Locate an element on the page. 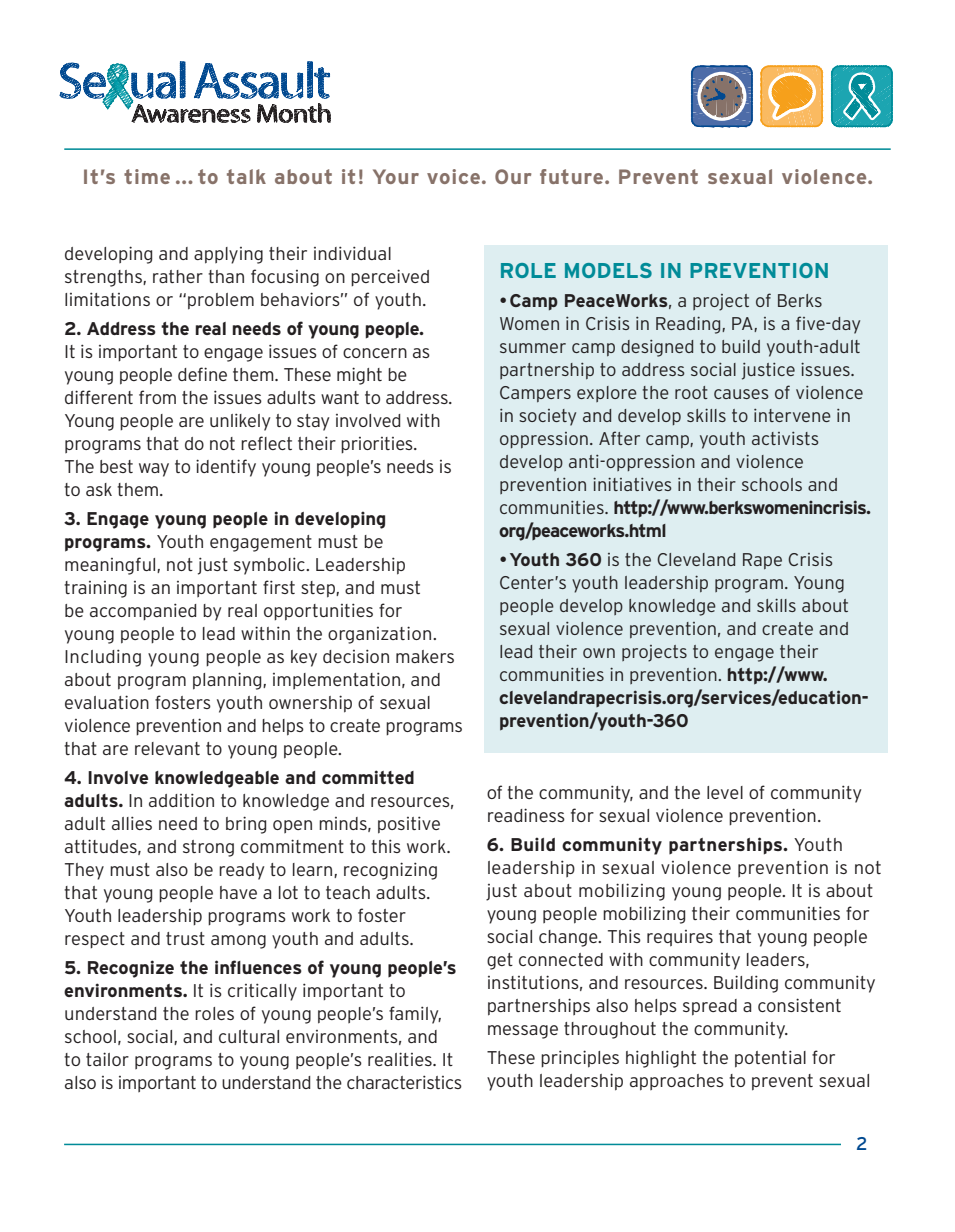 The width and height of the document is (955, 1232). planning is located at coordinates (228, 681).
